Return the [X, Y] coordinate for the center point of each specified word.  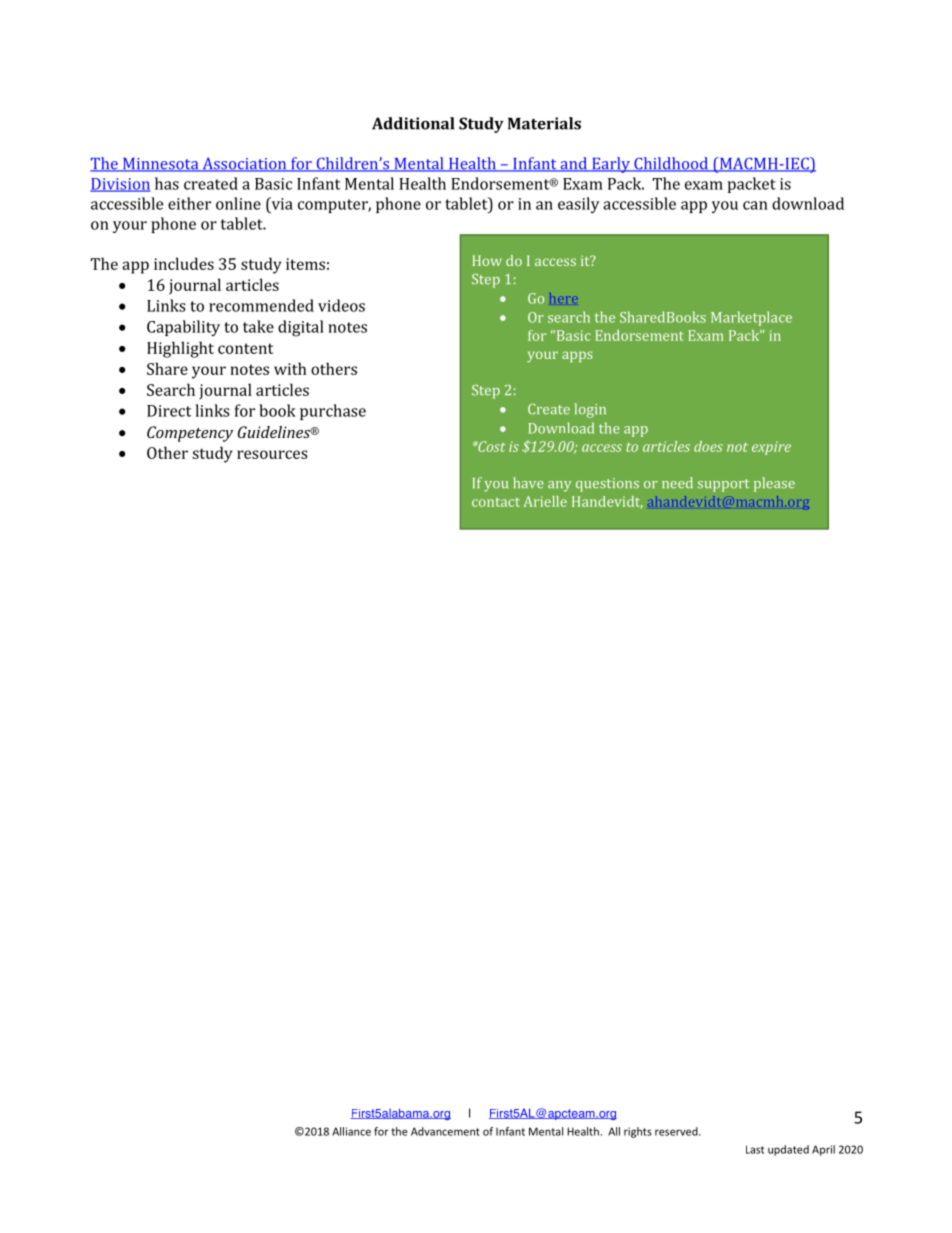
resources [272, 454]
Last [755, 1149]
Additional [413, 123]
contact [496, 502]
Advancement [445, 1131]
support [723, 485]
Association [244, 164]
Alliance [351, 1131]
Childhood [671, 164]
